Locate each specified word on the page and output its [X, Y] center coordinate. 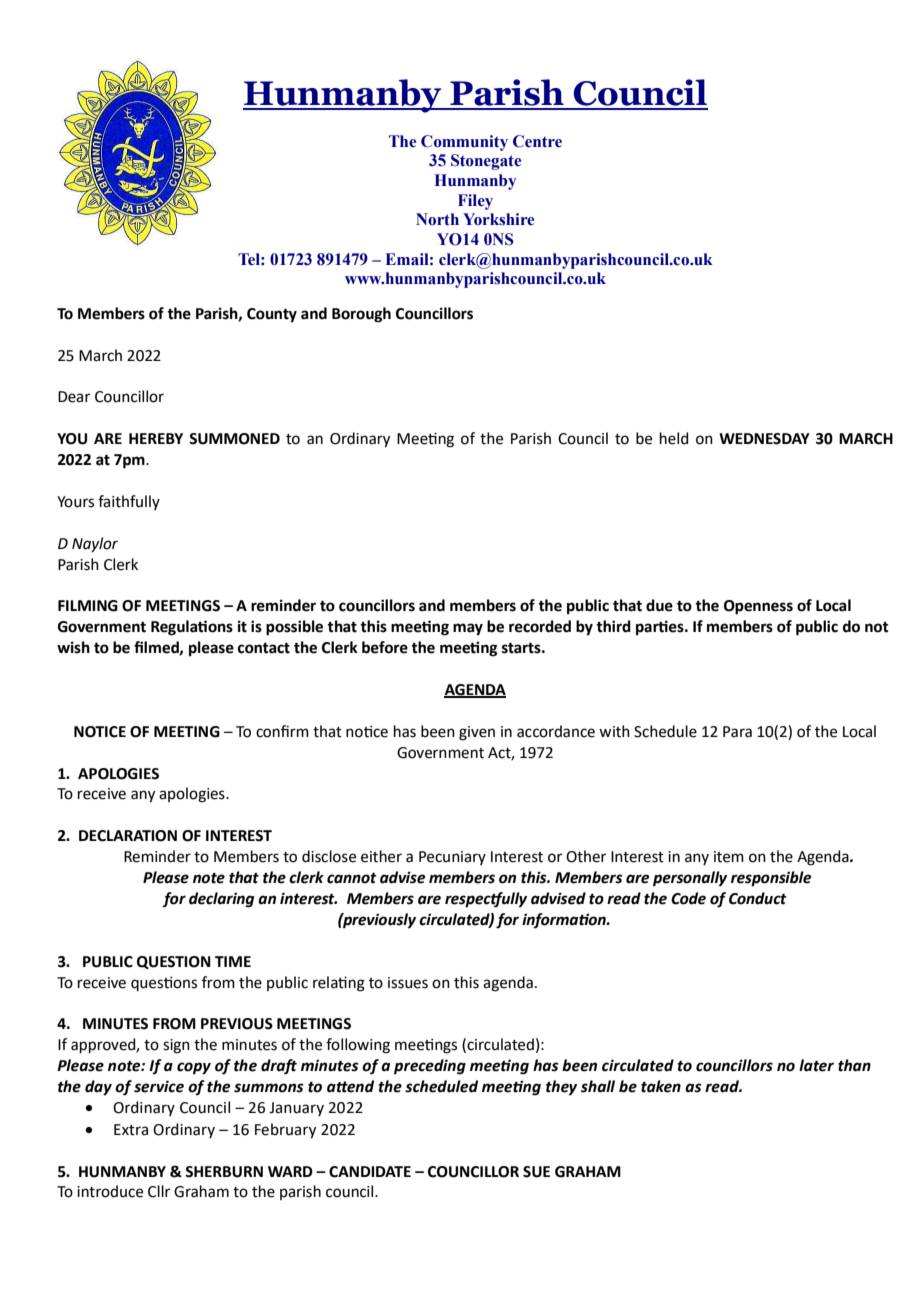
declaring [221, 900]
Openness [758, 607]
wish [73, 647]
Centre [537, 141]
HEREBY [156, 438]
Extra [131, 1130]
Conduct [758, 898]
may [468, 629]
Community [464, 143]
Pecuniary [452, 858]
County [272, 315]
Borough [361, 315]
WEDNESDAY [764, 439]
